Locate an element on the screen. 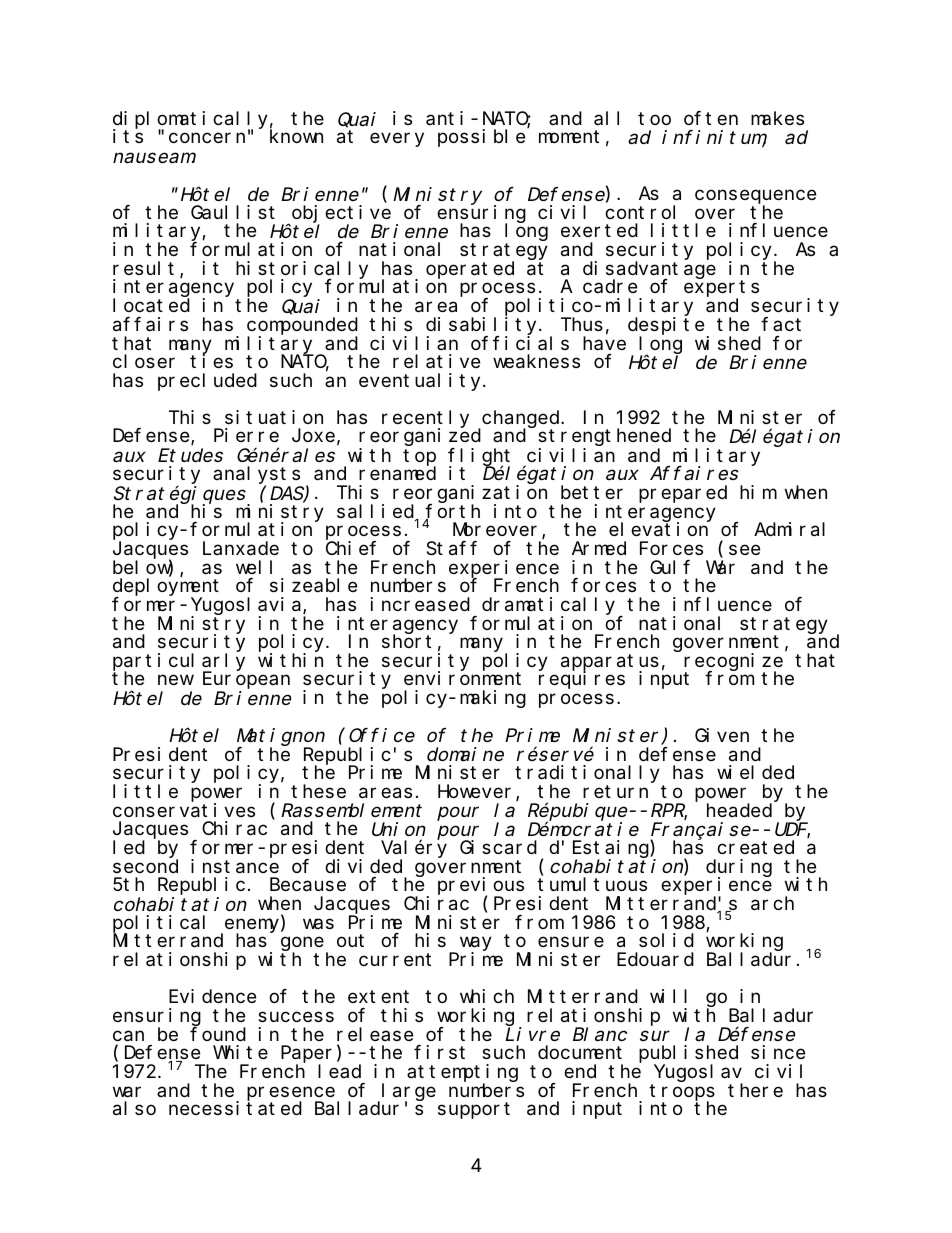 This screenshot has width=952, height=1233. dramatically is located at coordinates (548, 607).
